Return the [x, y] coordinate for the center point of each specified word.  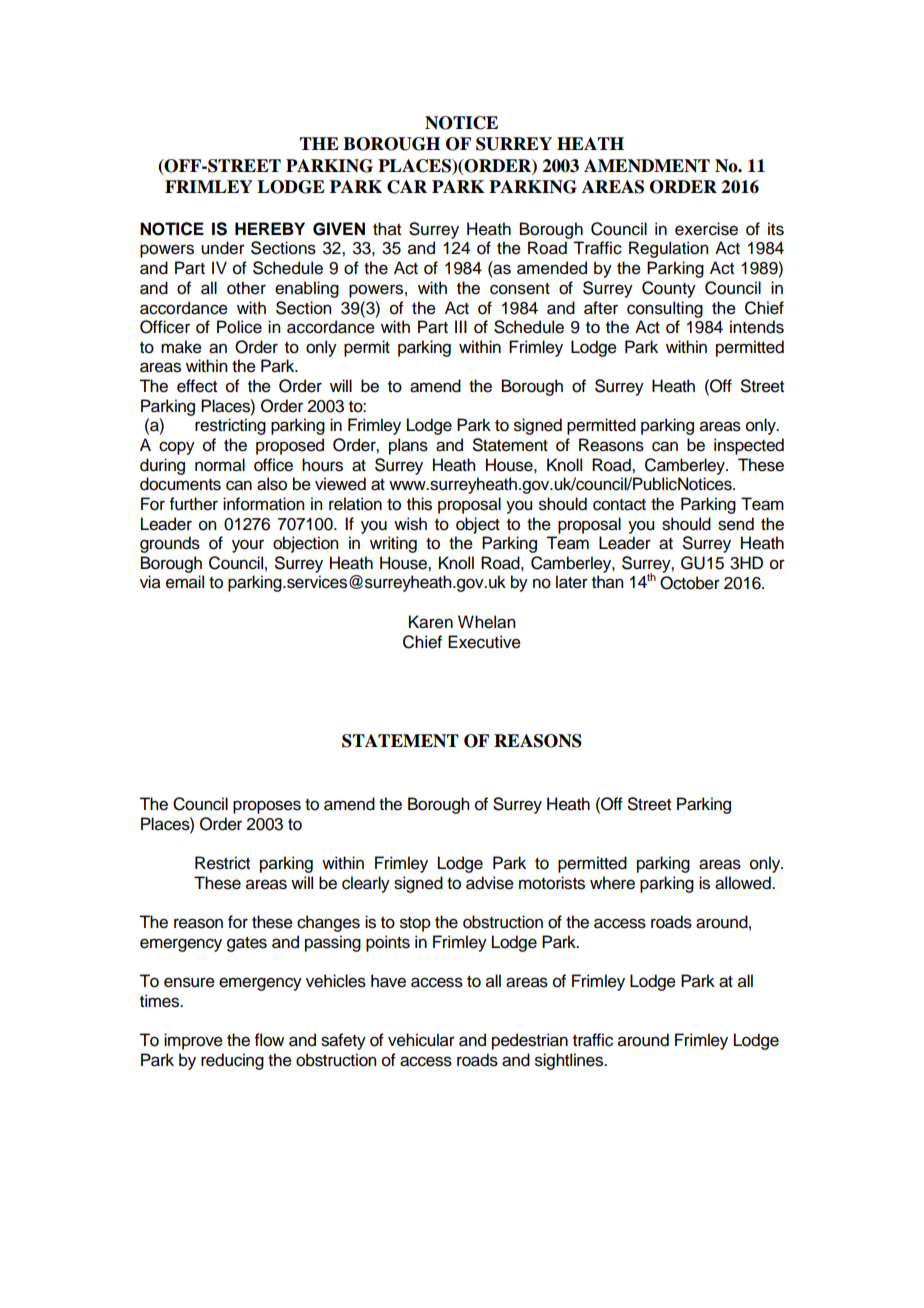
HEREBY [270, 228]
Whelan [486, 622]
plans [408, 446]
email [185, 582]
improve [193, 1041]
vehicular [421, 1040]
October [690, 583]
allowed [744, 883]
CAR [407, 187]
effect [197, 386]
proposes [267, 807]
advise [490, 883]
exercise [706, 229]
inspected [749, 446]
